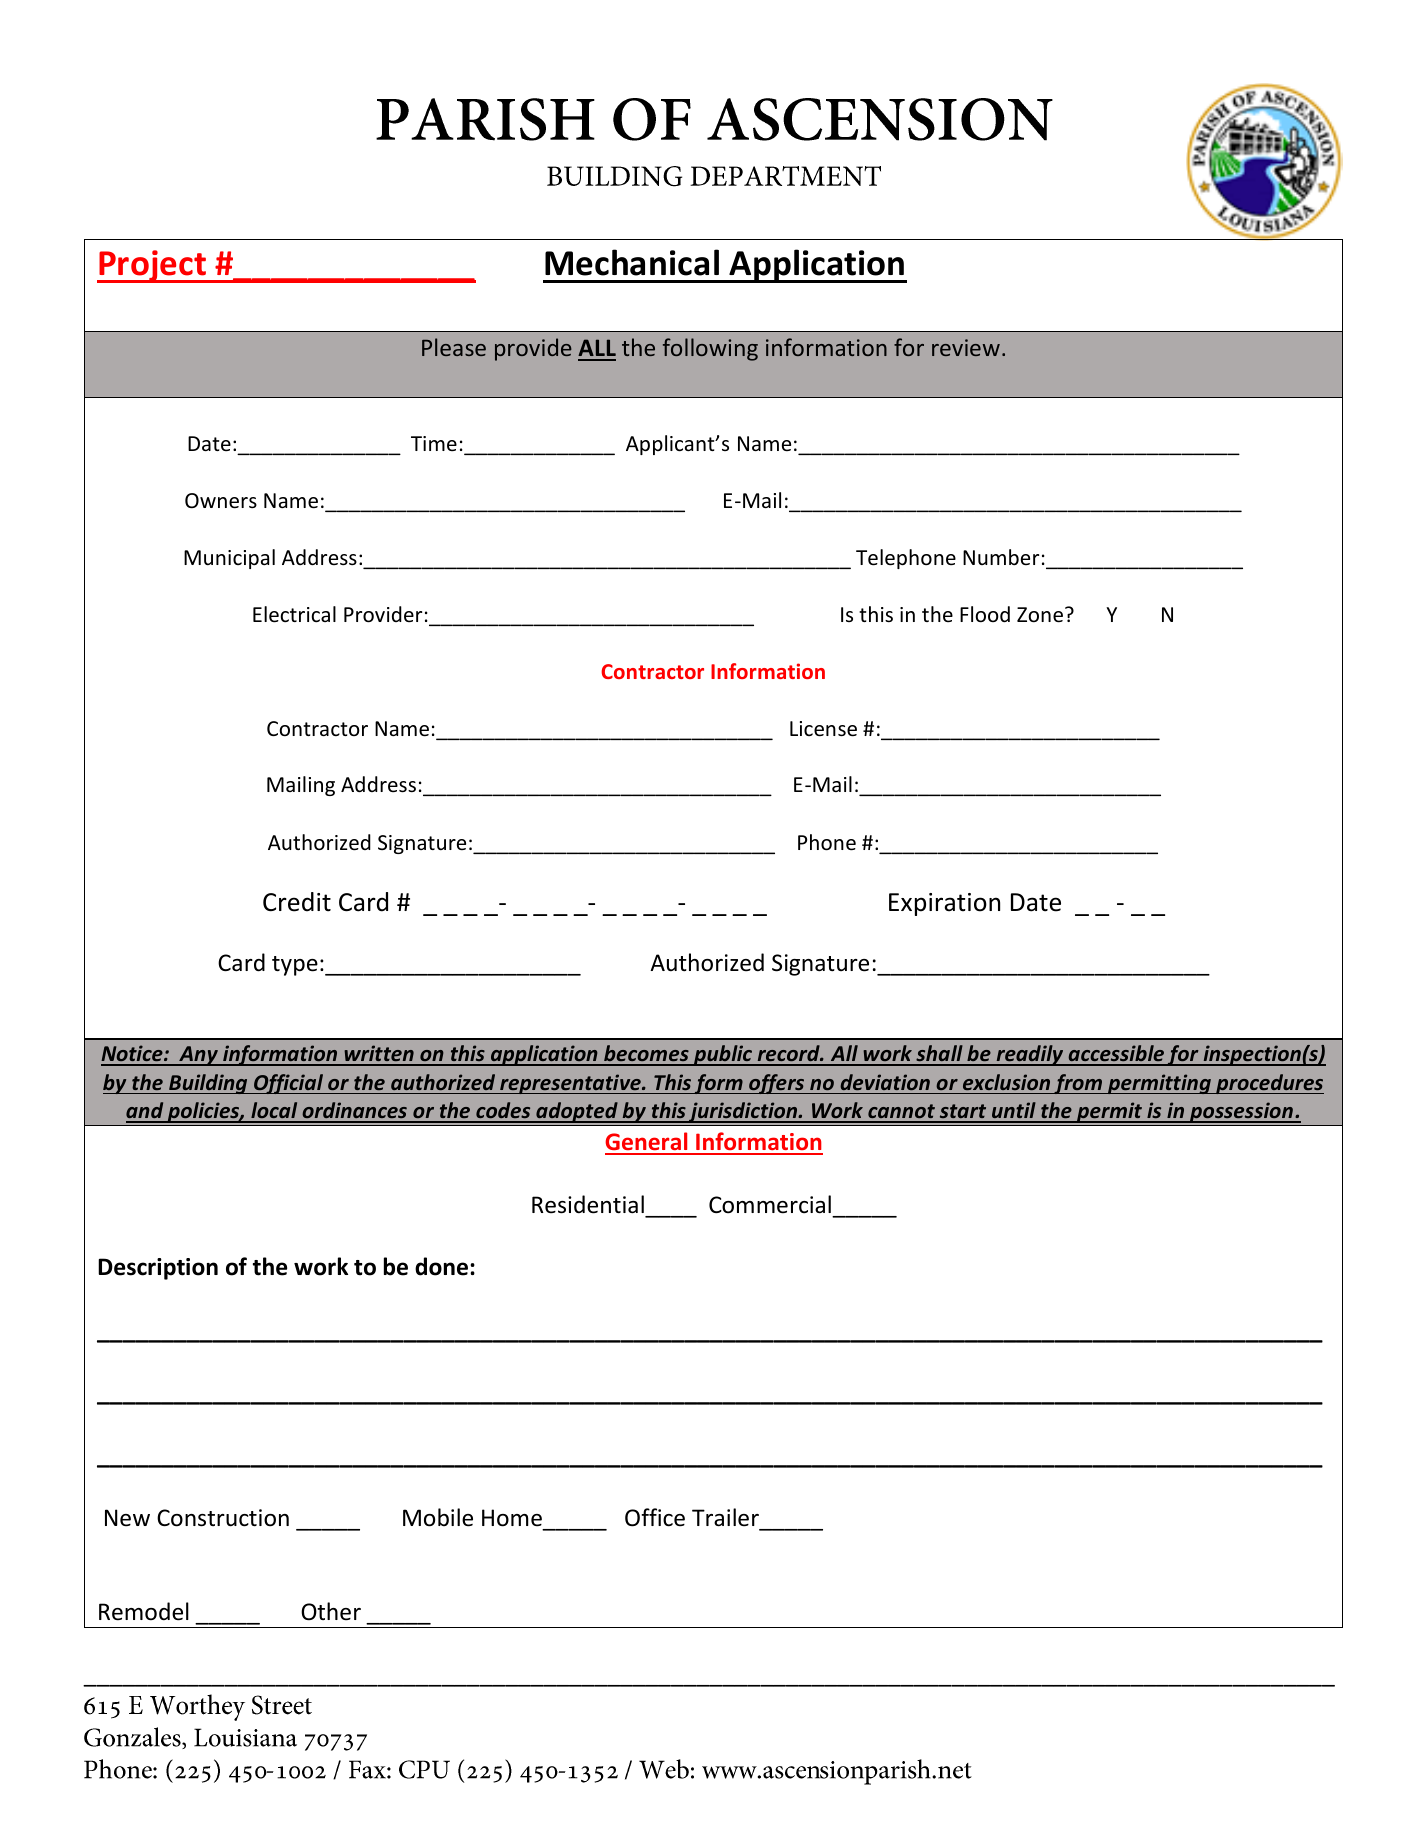 This screenshot has width=1427, height=1847. What do you see at coordinates (655, 1517) in the screenshot?
I see `Office` at bounding box center [655, 1517].
